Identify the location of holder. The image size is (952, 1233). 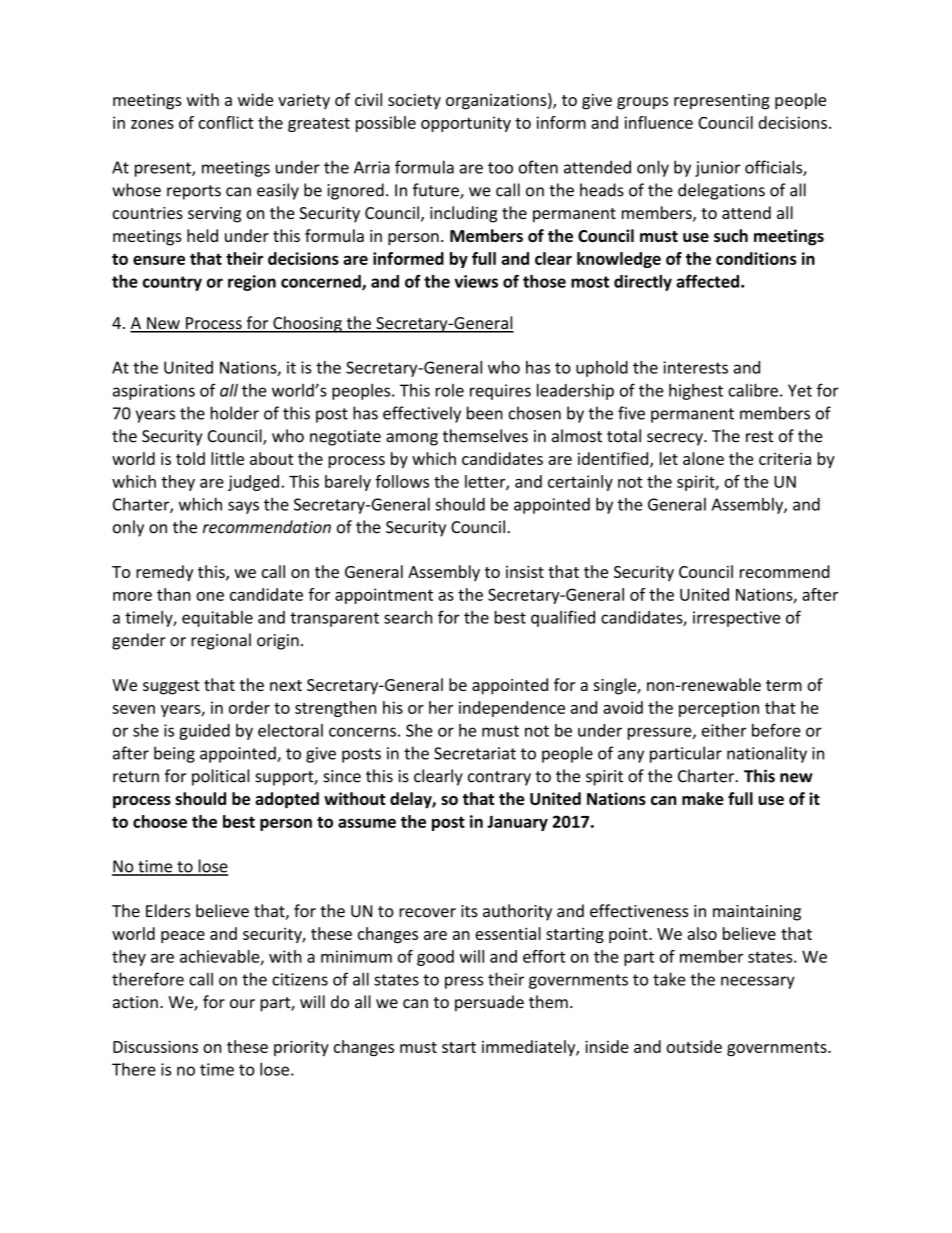
(235, 413).
